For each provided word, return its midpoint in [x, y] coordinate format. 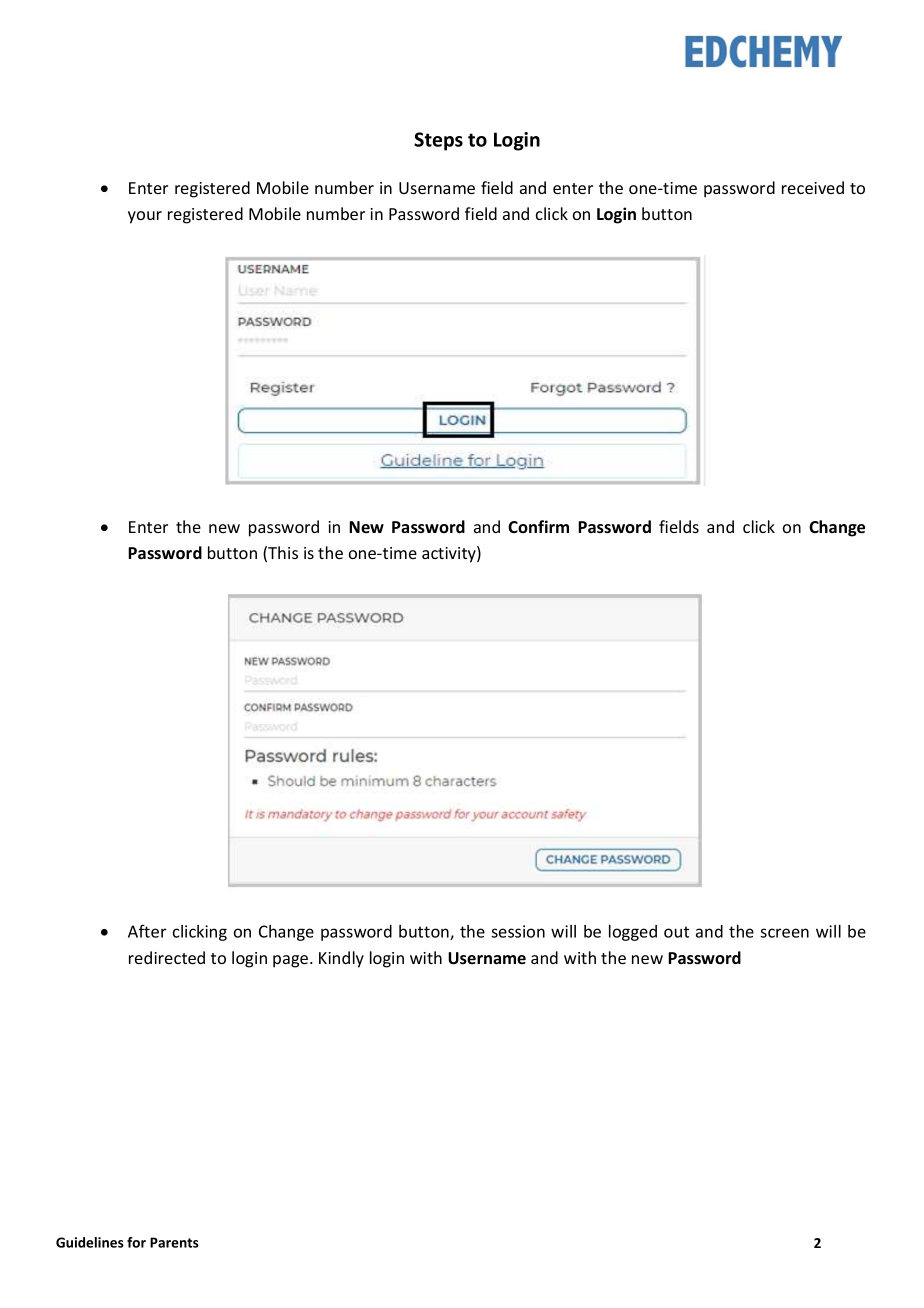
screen [784, 933]
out [676, 932]
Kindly [341, 959]
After [147, 931]
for [136, 1242]
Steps [438, 141]
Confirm [538, 526]
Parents [174, 1242]
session [518, 931]
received [813, 187]
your [145, 217]
